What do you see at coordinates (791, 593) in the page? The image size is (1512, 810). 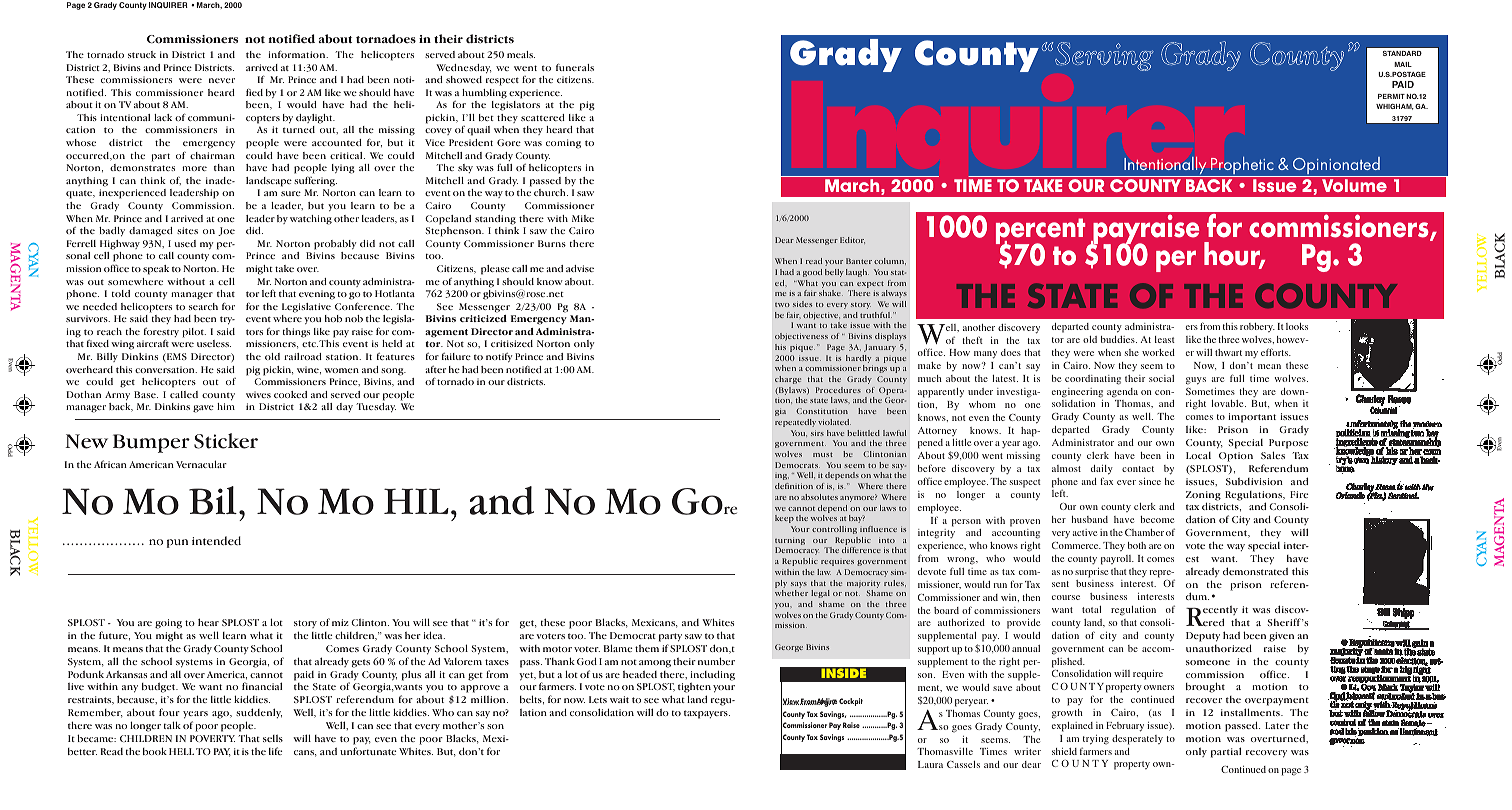 I see `whether` at bounding box center [791, 593].
